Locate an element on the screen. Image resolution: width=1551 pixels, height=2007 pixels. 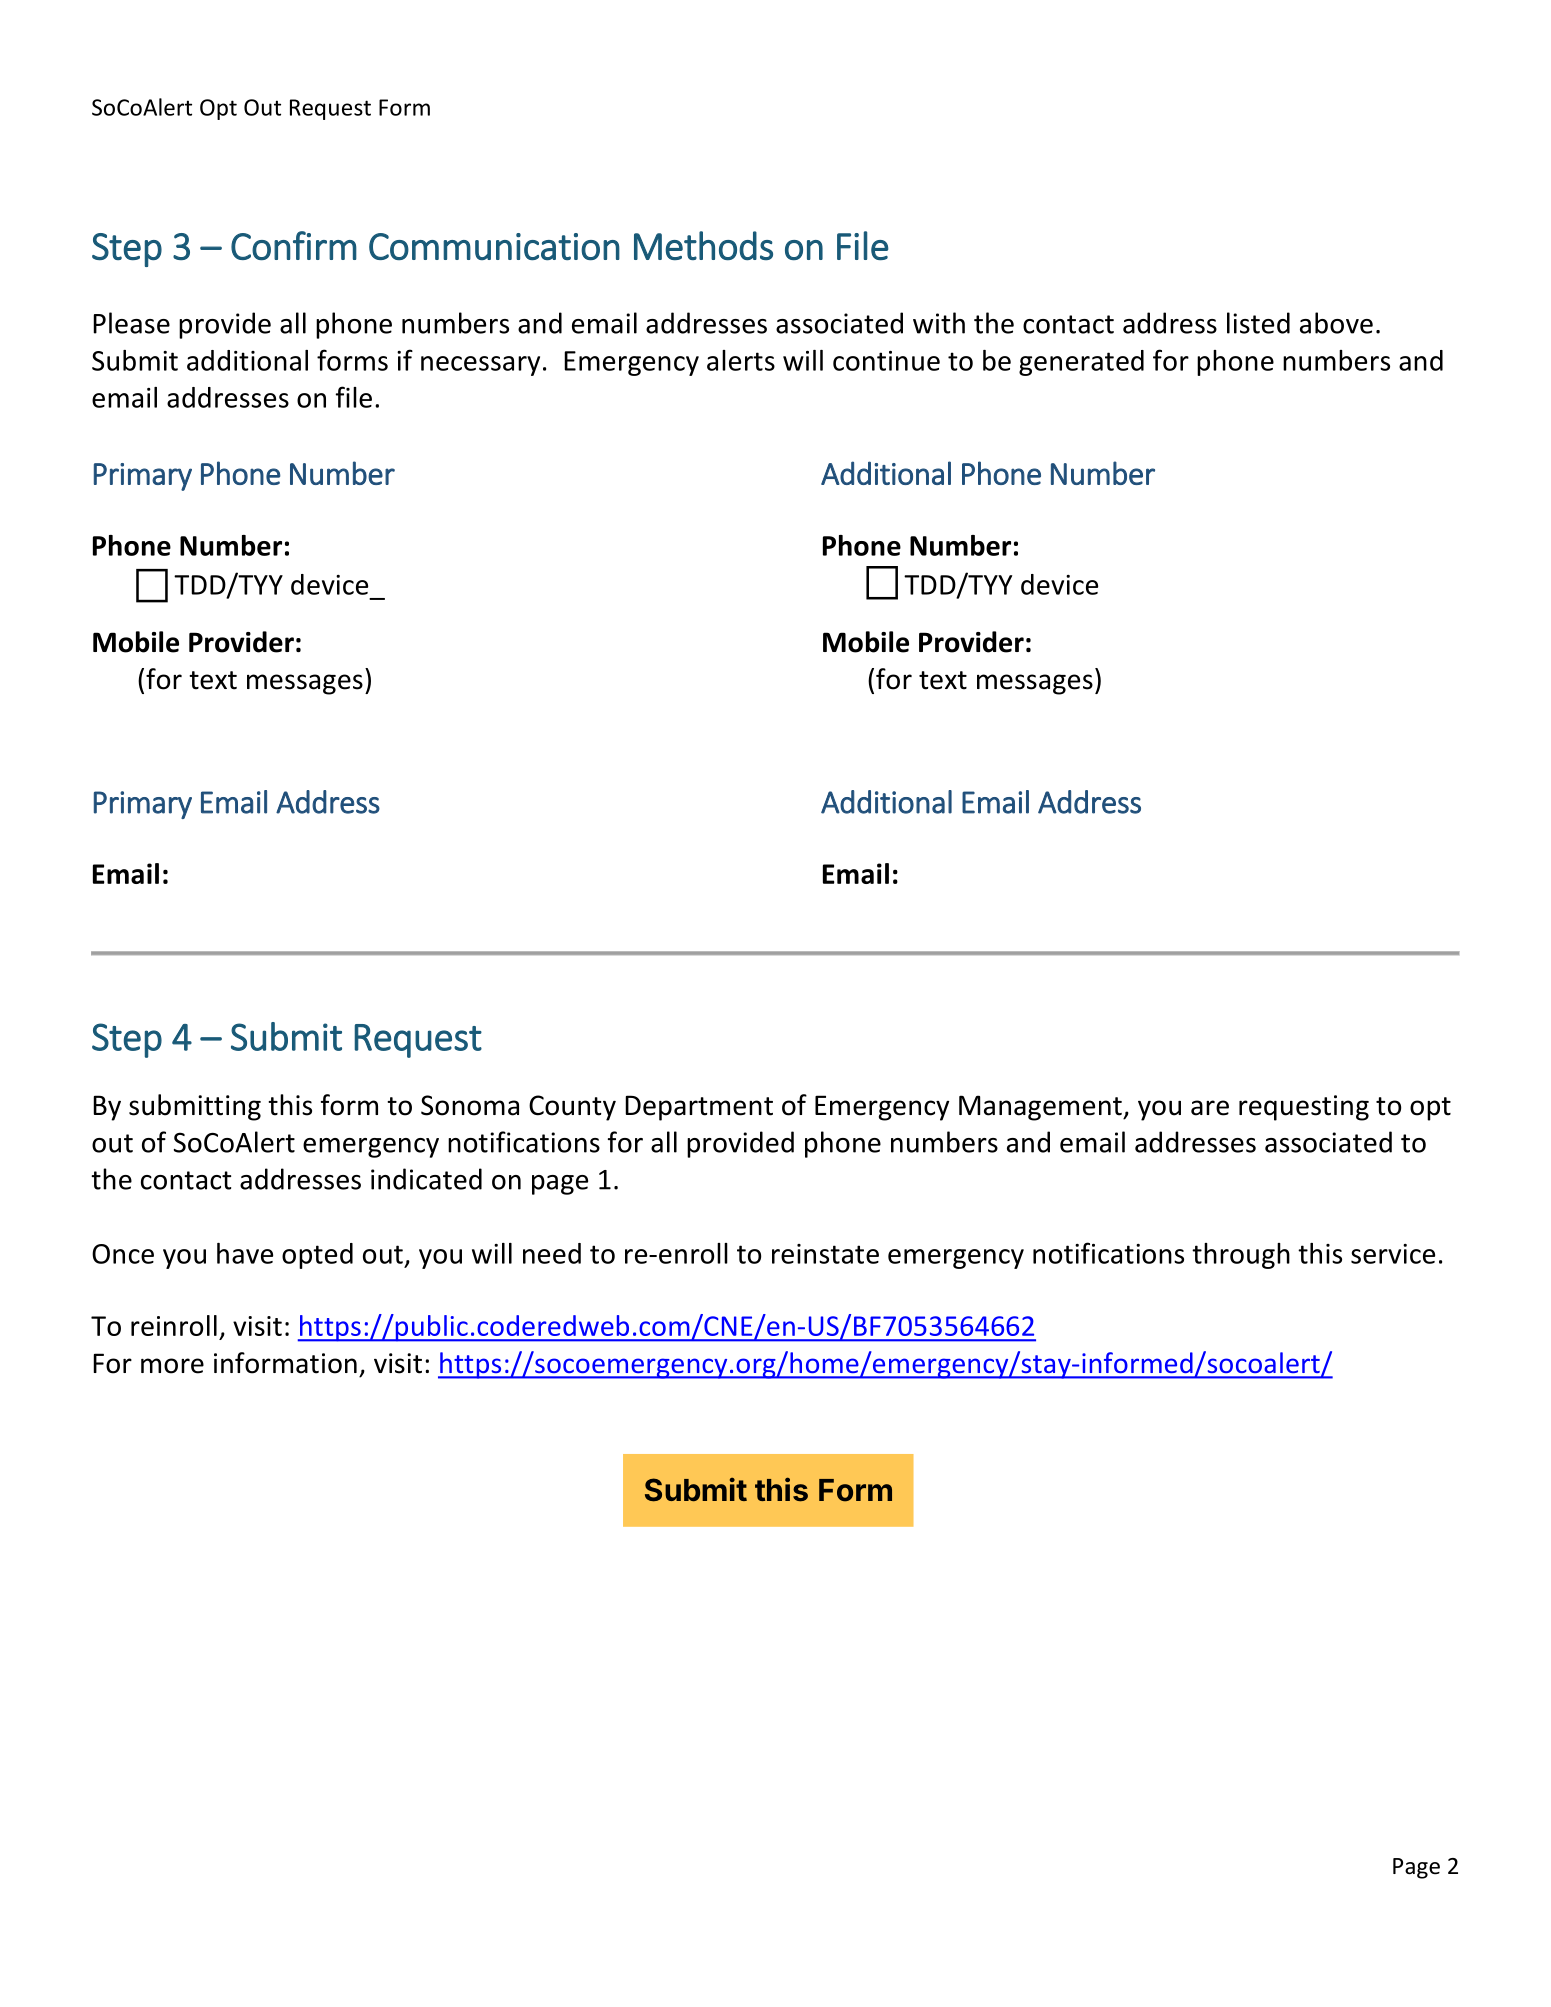
more is located at coordinates (172, 1366).
